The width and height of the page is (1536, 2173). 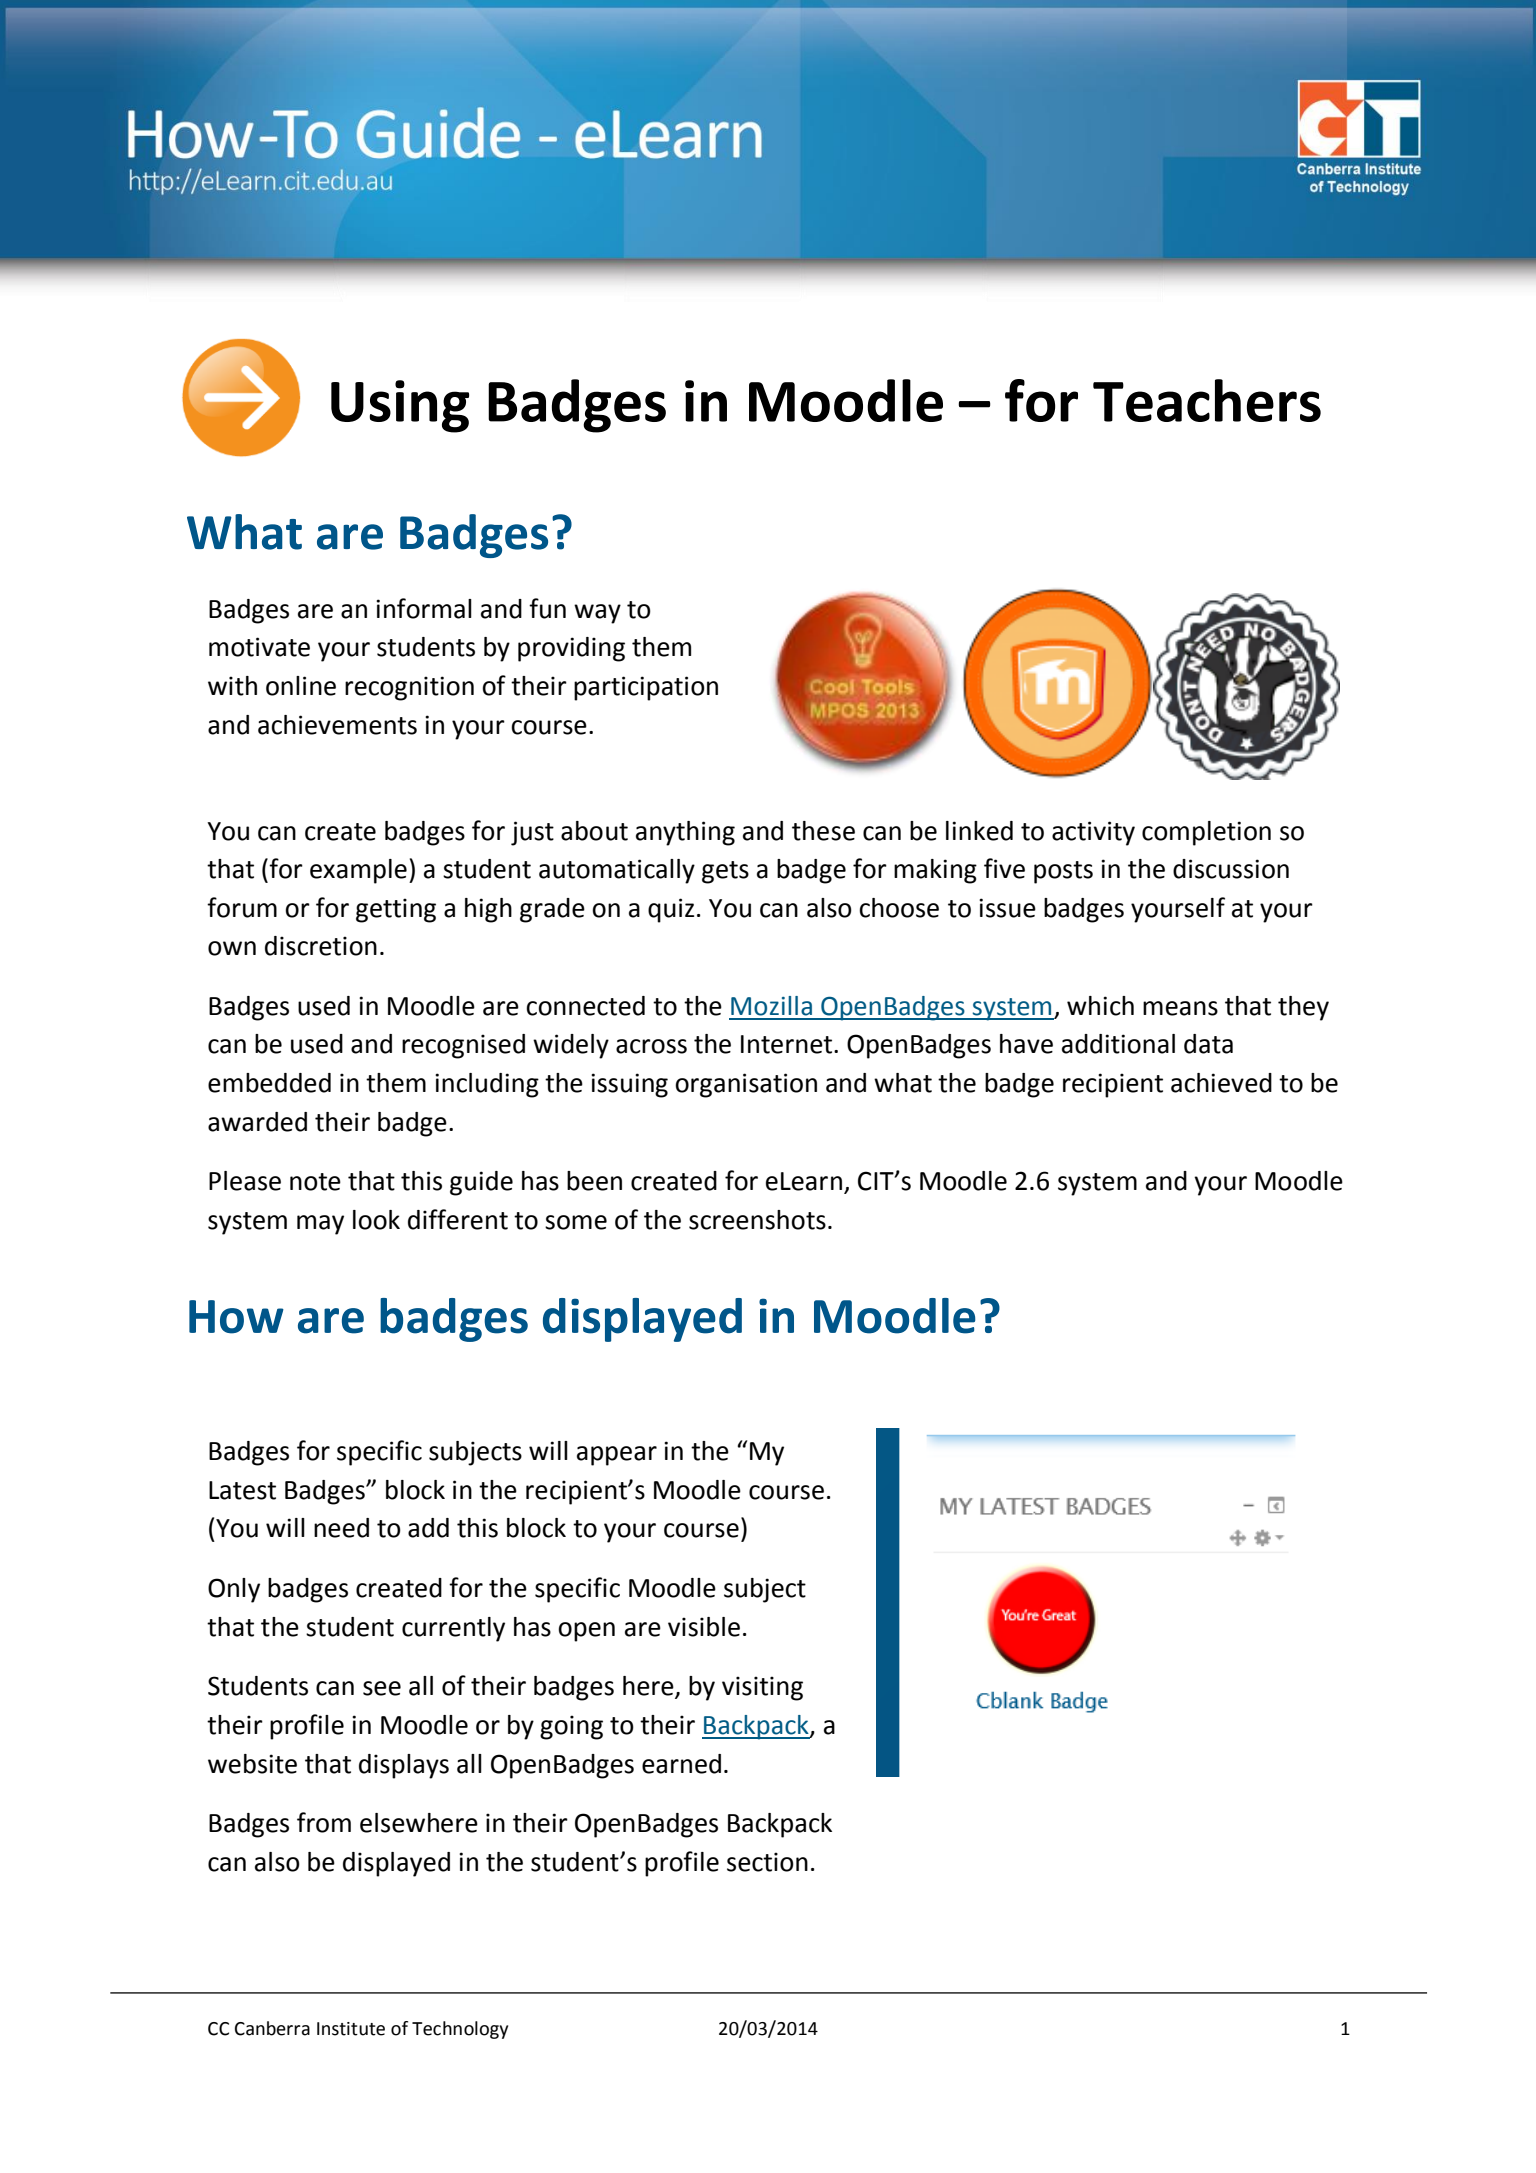 What do you see at coordinates (376, 1220) in the page?
I see `look` at bounding box center [376, 1220].
